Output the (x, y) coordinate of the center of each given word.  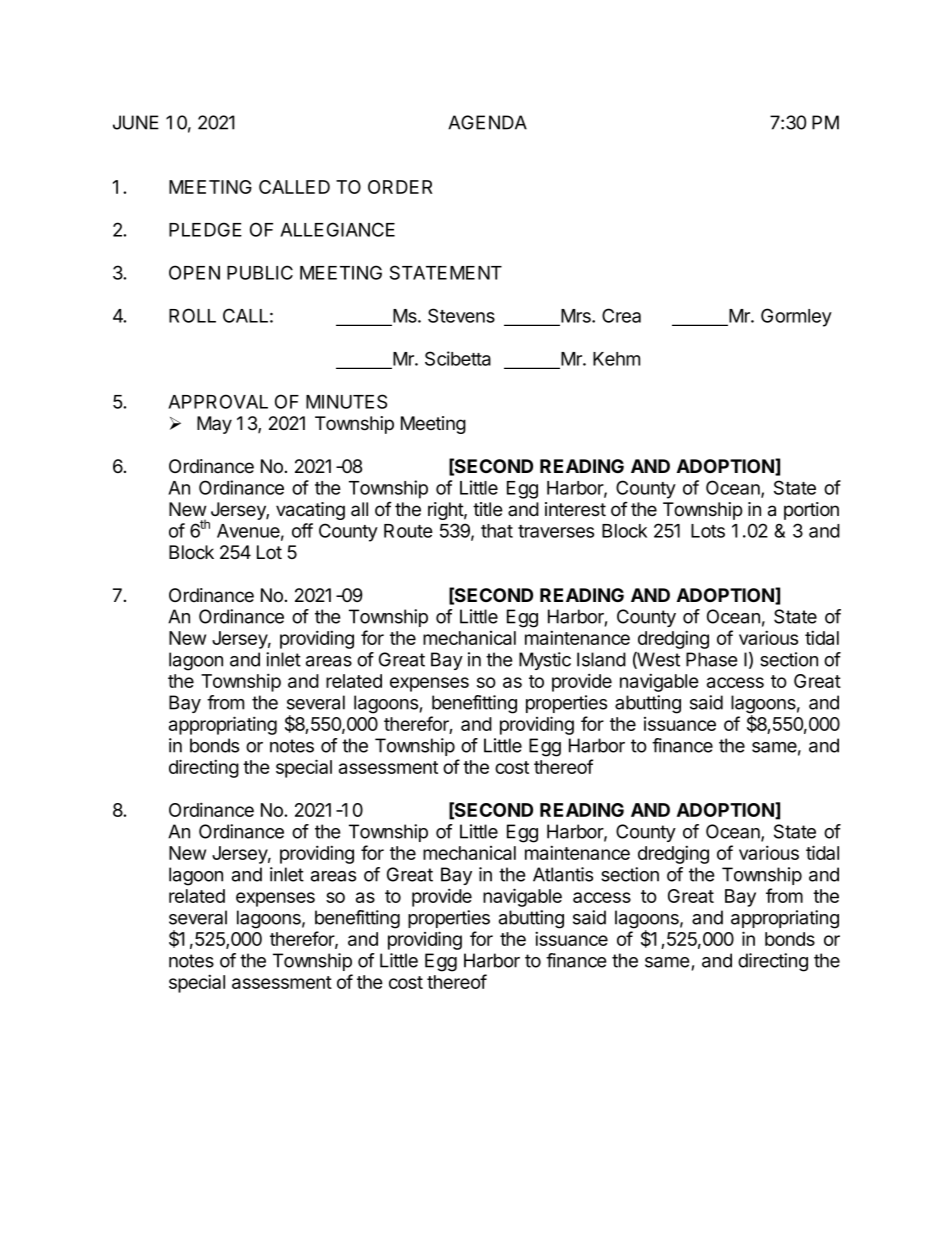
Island (601, 659)
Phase (711, 659)
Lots (708, 531)
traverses (556, 531)
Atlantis (563, 874)
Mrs (576, 317)
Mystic (545, 661)
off (302, 530)
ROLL (192, 315)
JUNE (136, 122)
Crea (621, 315)
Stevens (461, 315)
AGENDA (487, 122)
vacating (310, 511)
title (488, 509)
